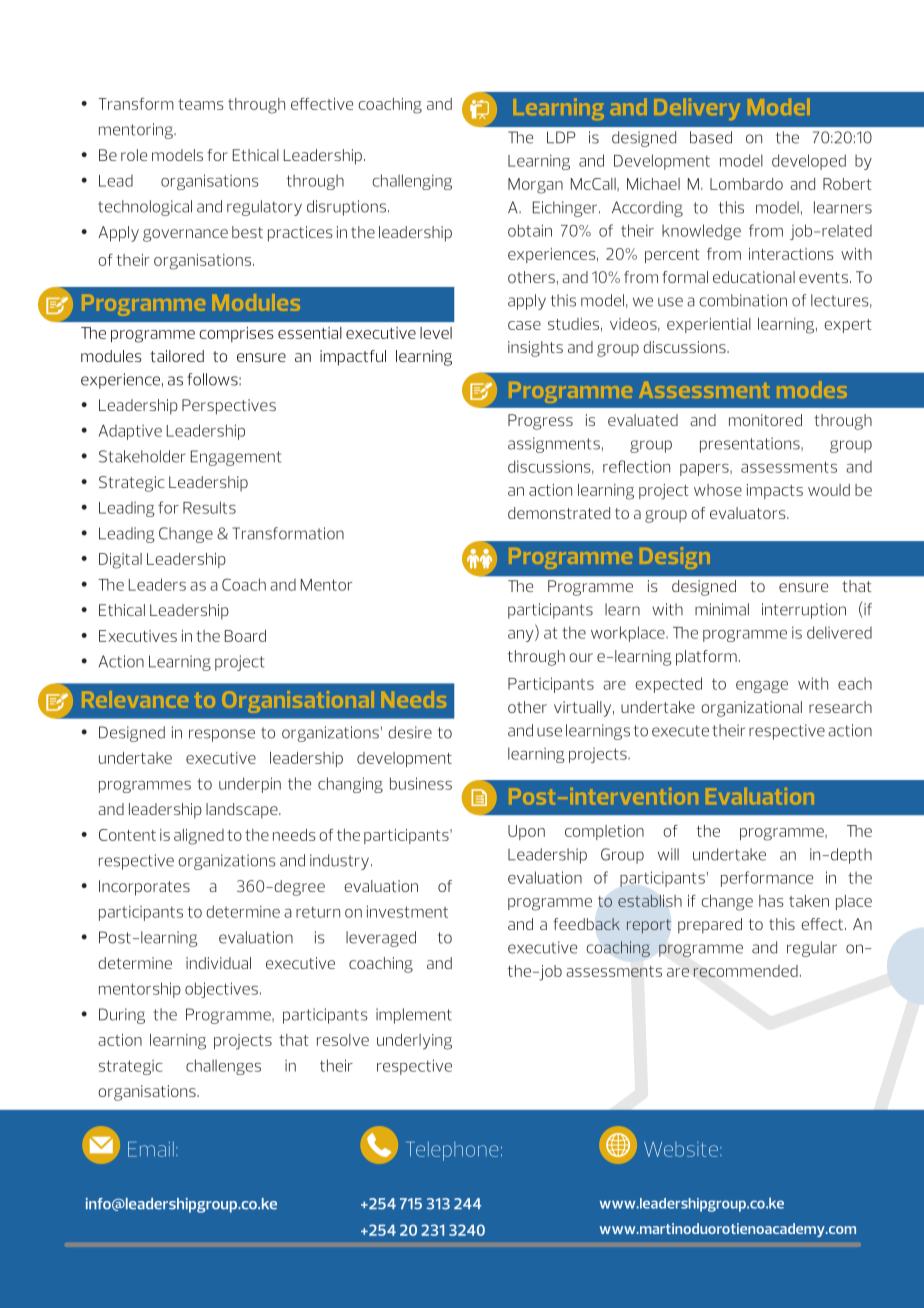  I want to click on teams, so click(201, 104).
